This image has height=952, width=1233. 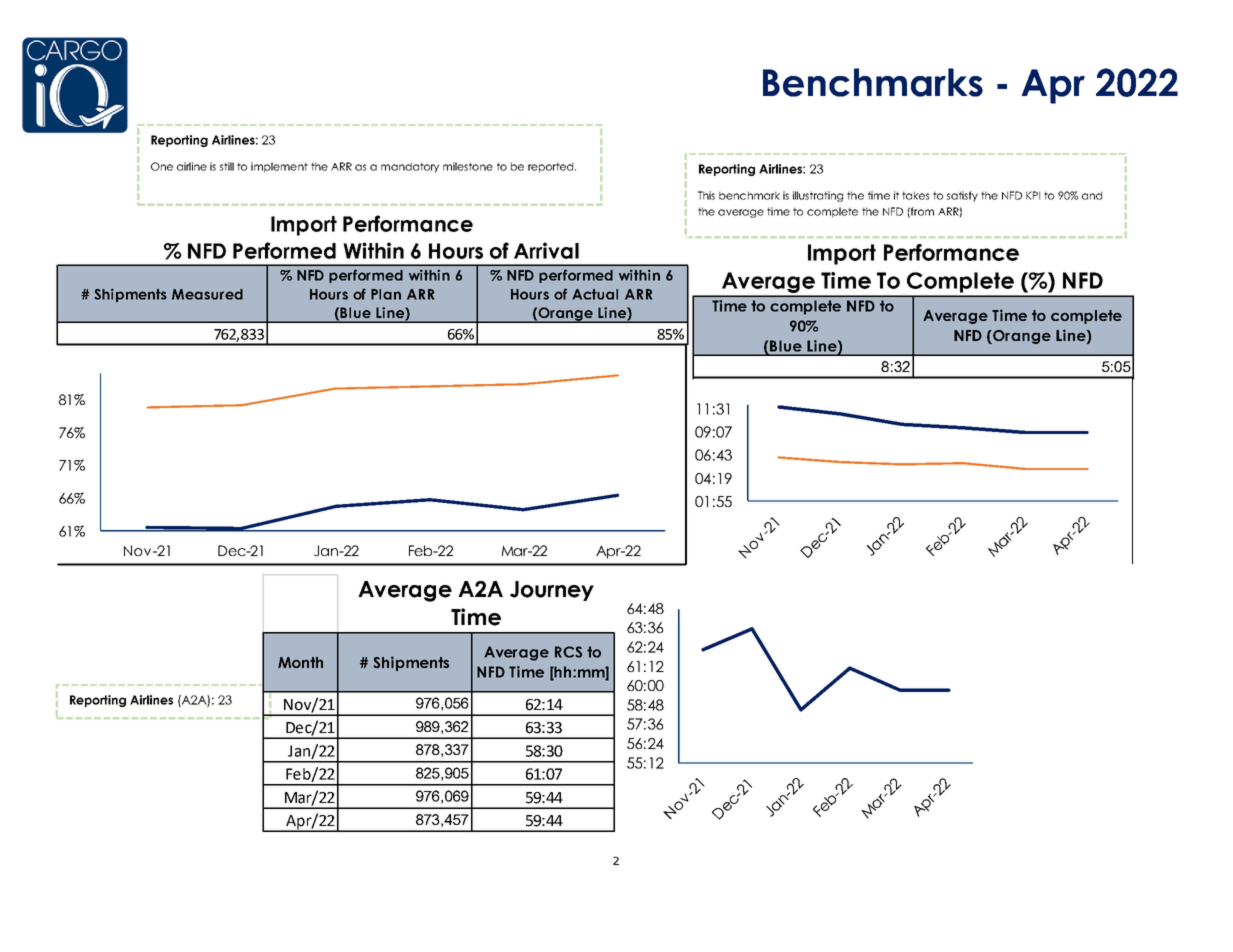 I want to click on takes, so click(x=915, y=195).
